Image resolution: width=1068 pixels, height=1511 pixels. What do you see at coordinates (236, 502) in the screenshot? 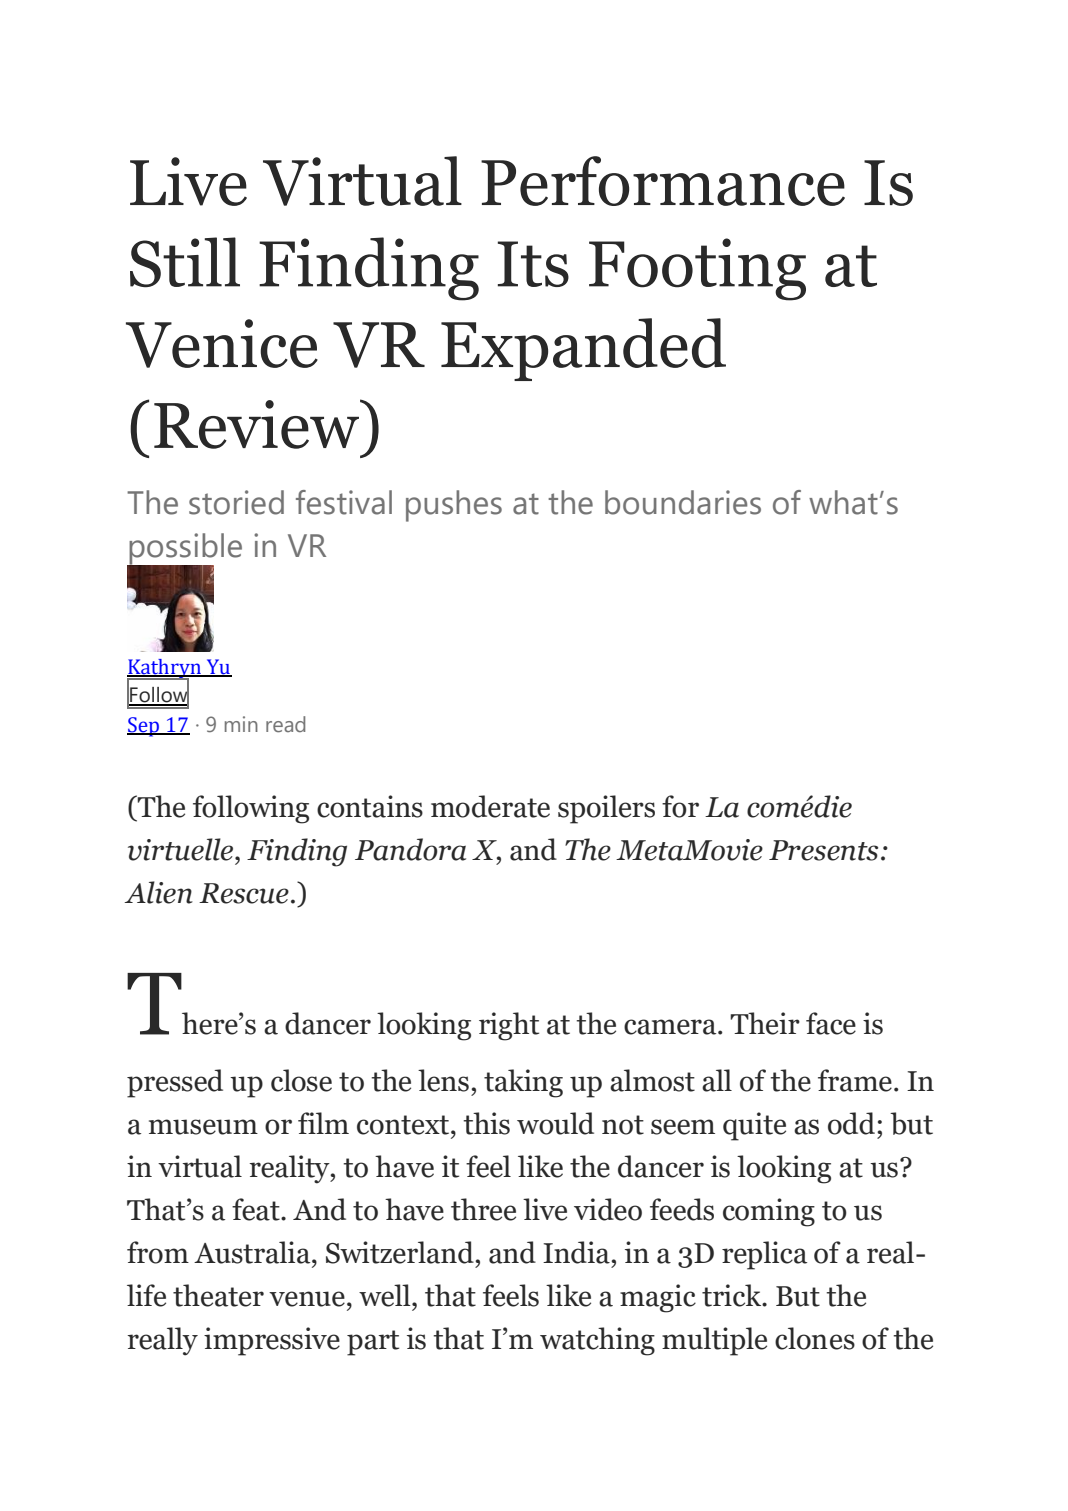
I see `storied` at bounding box center [236, 502].
